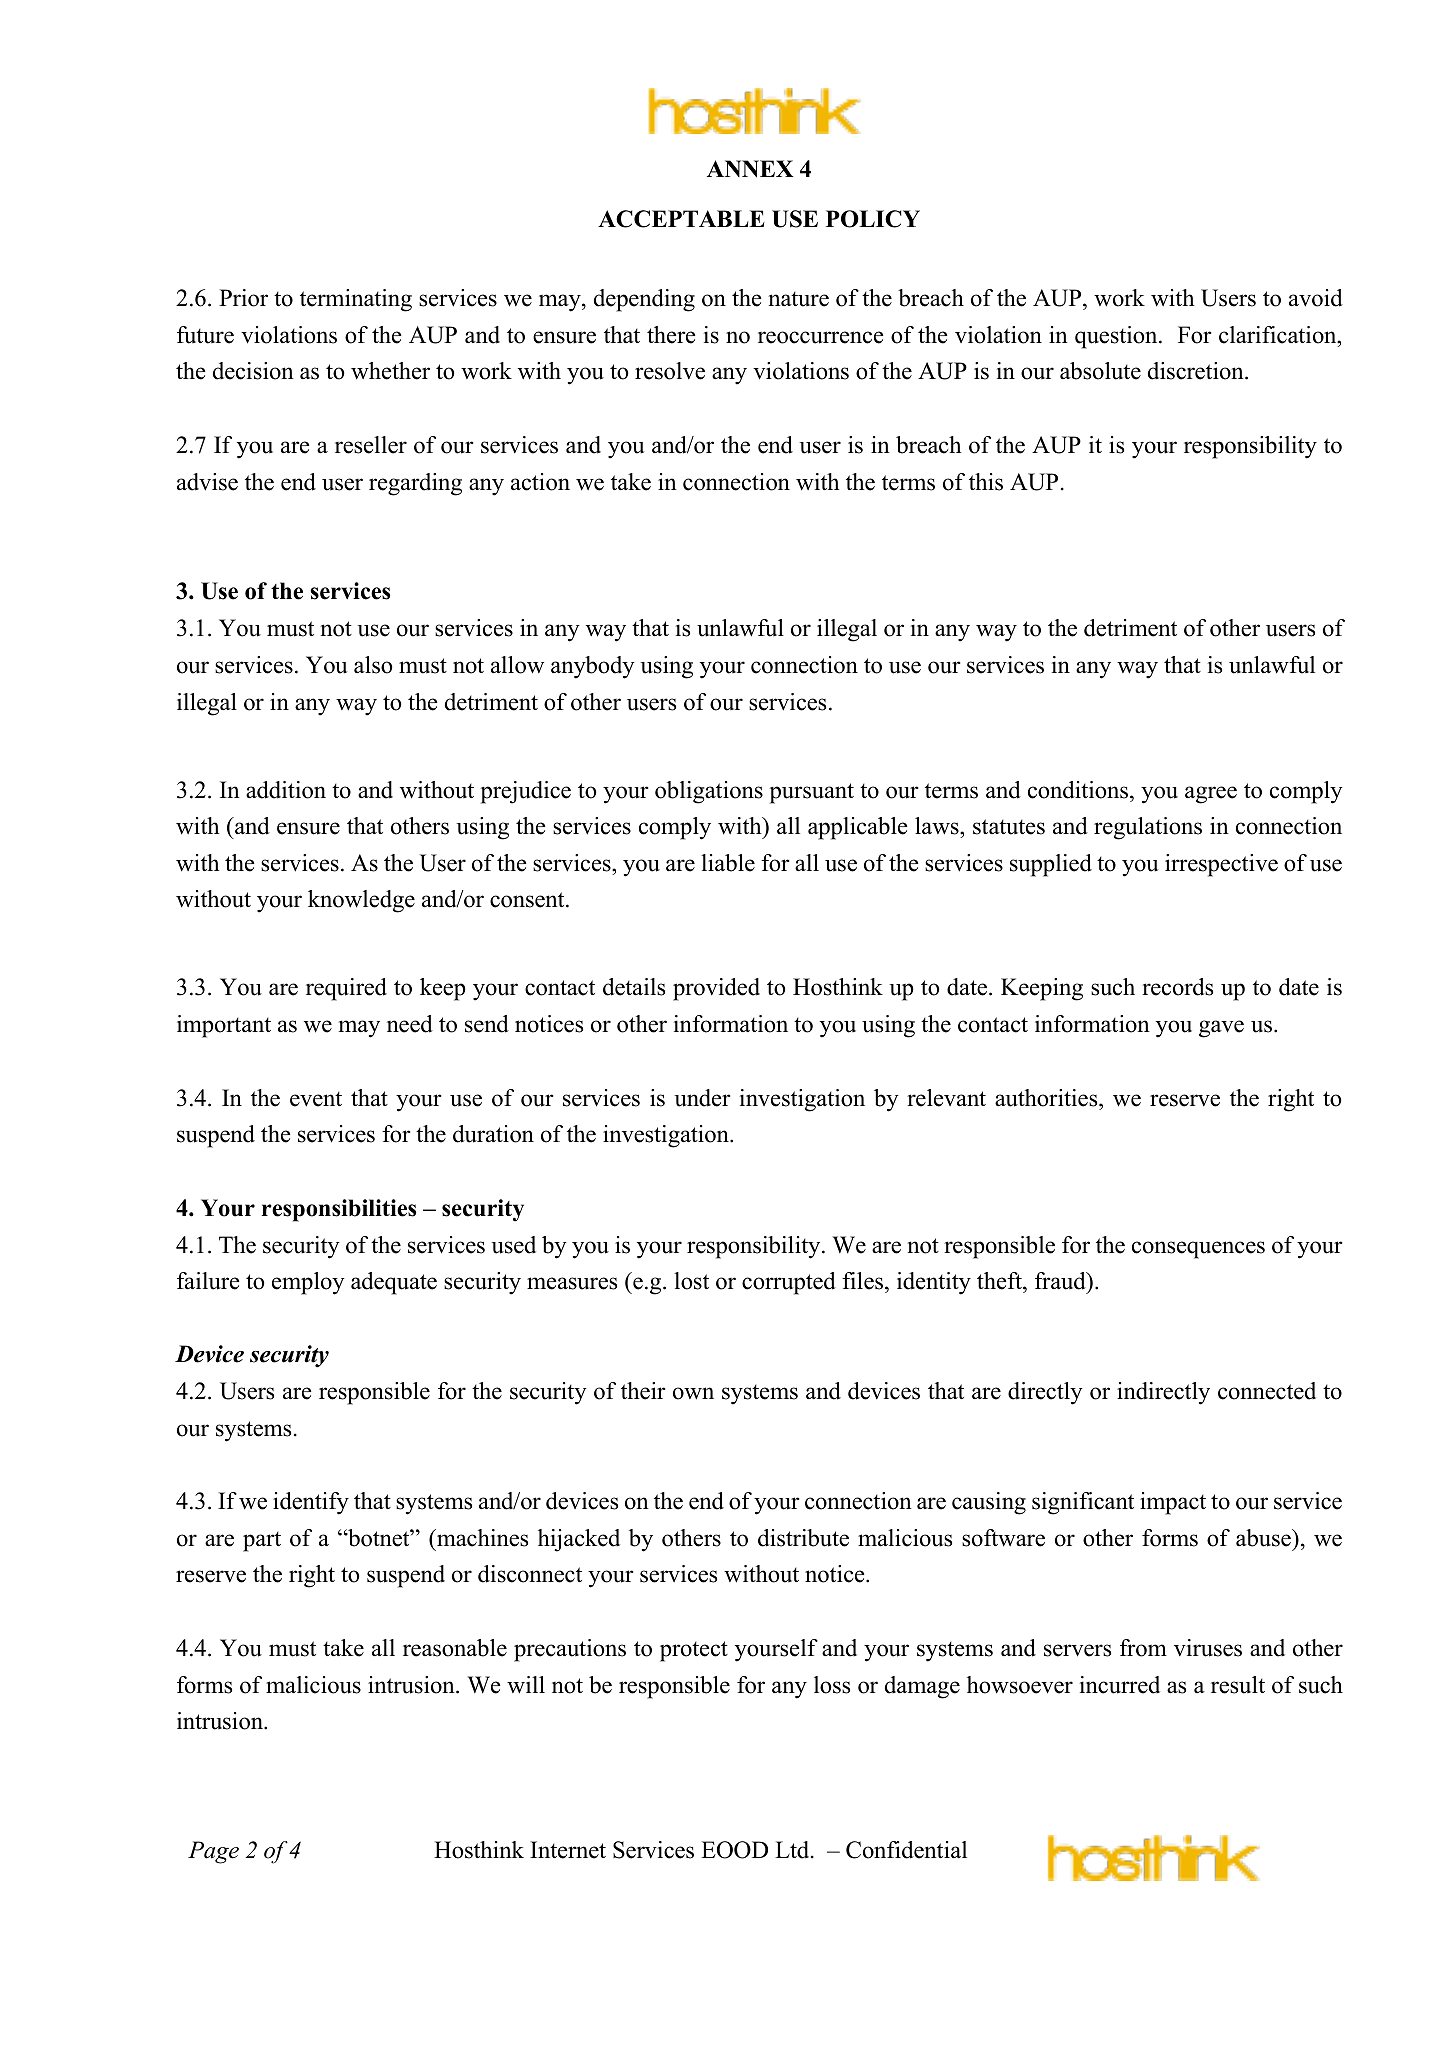  Describe the element at coordinates (750, 169) in the page. I see `ANNEX` at that location.
